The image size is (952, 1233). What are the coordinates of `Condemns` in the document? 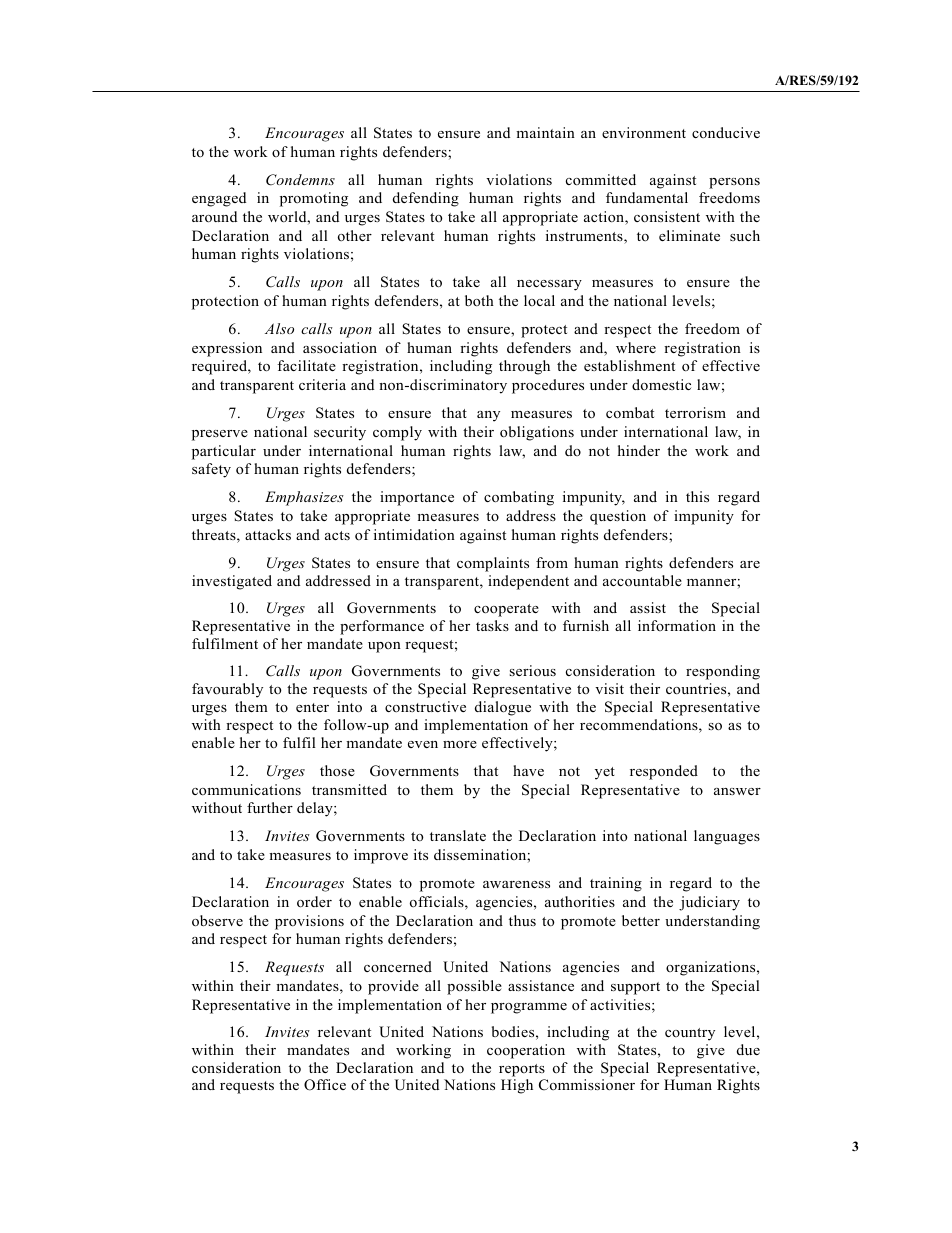 It's located at (300, 180).
